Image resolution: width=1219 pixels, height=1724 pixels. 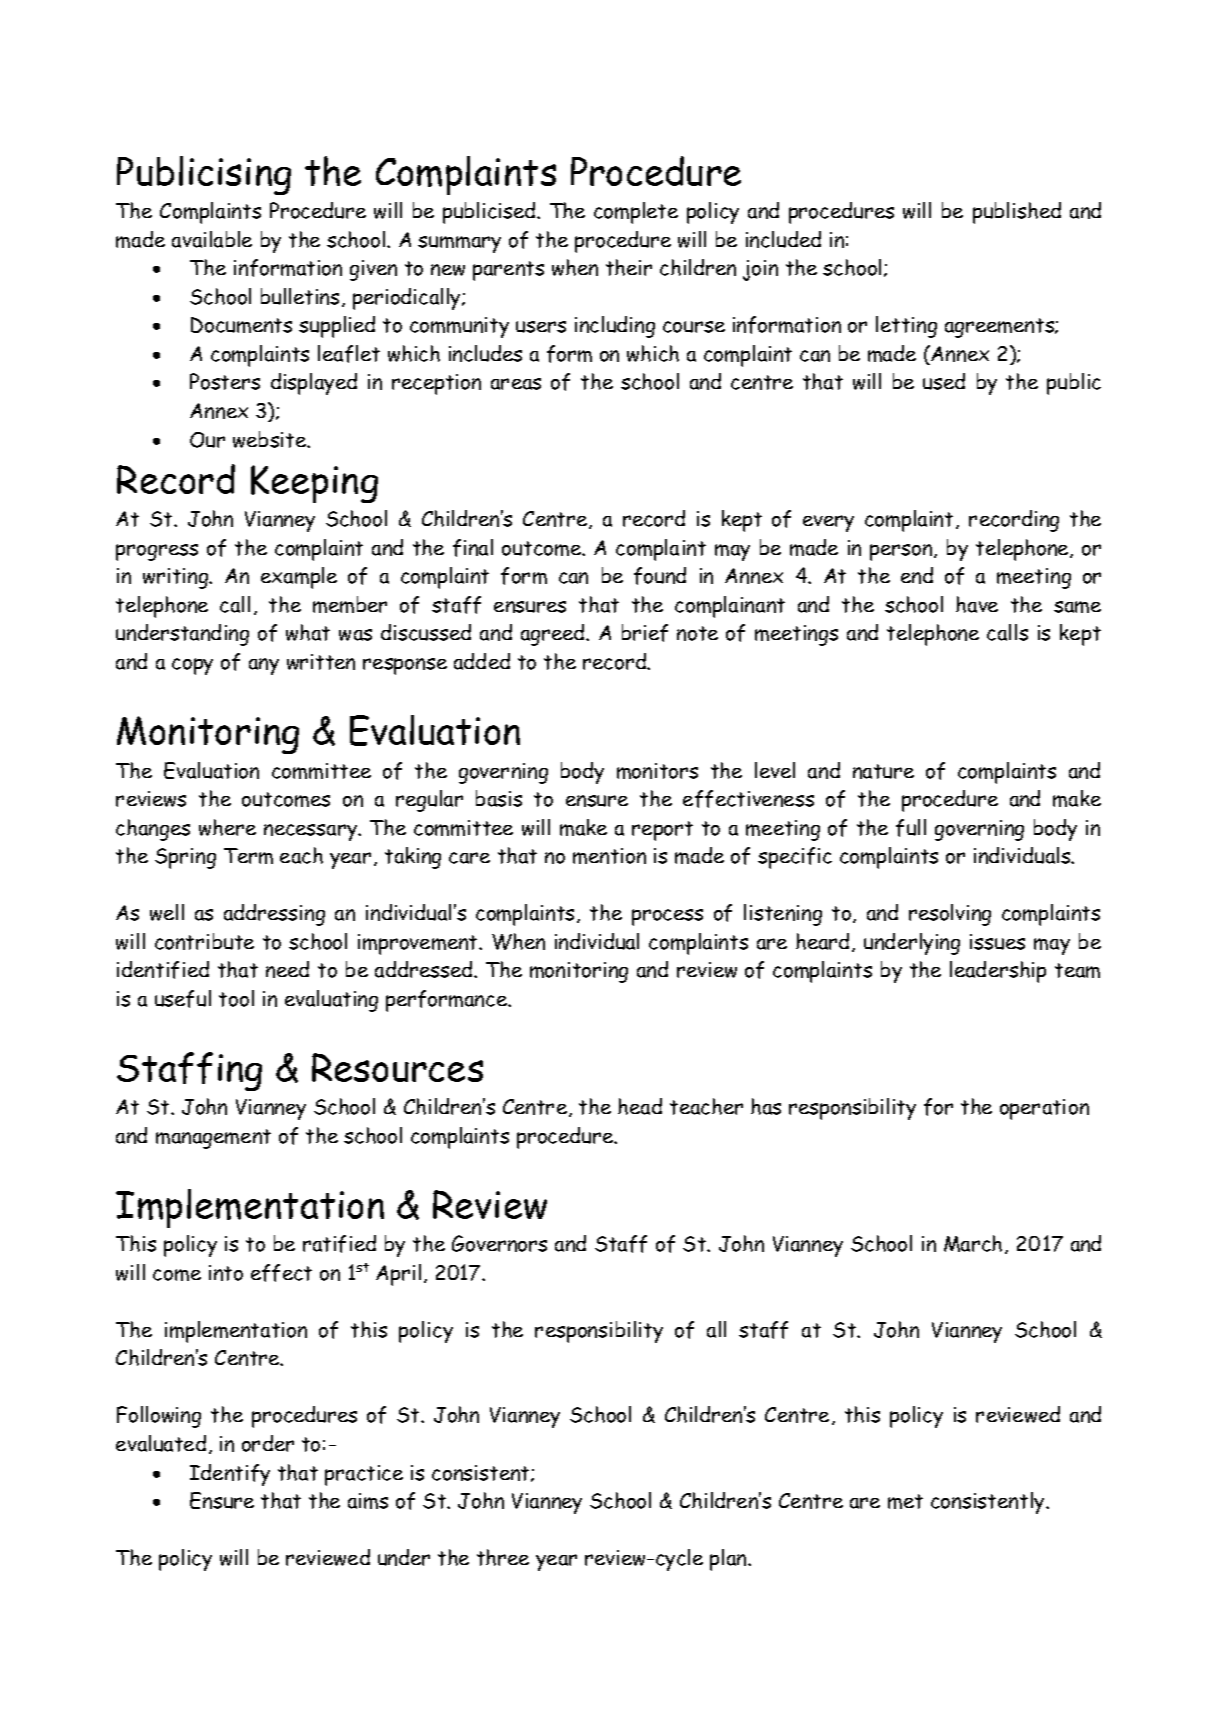 What do you see at coordinates (1017, 213) in the screenshot?
I see `published` at bounding box center [1017, 213].
